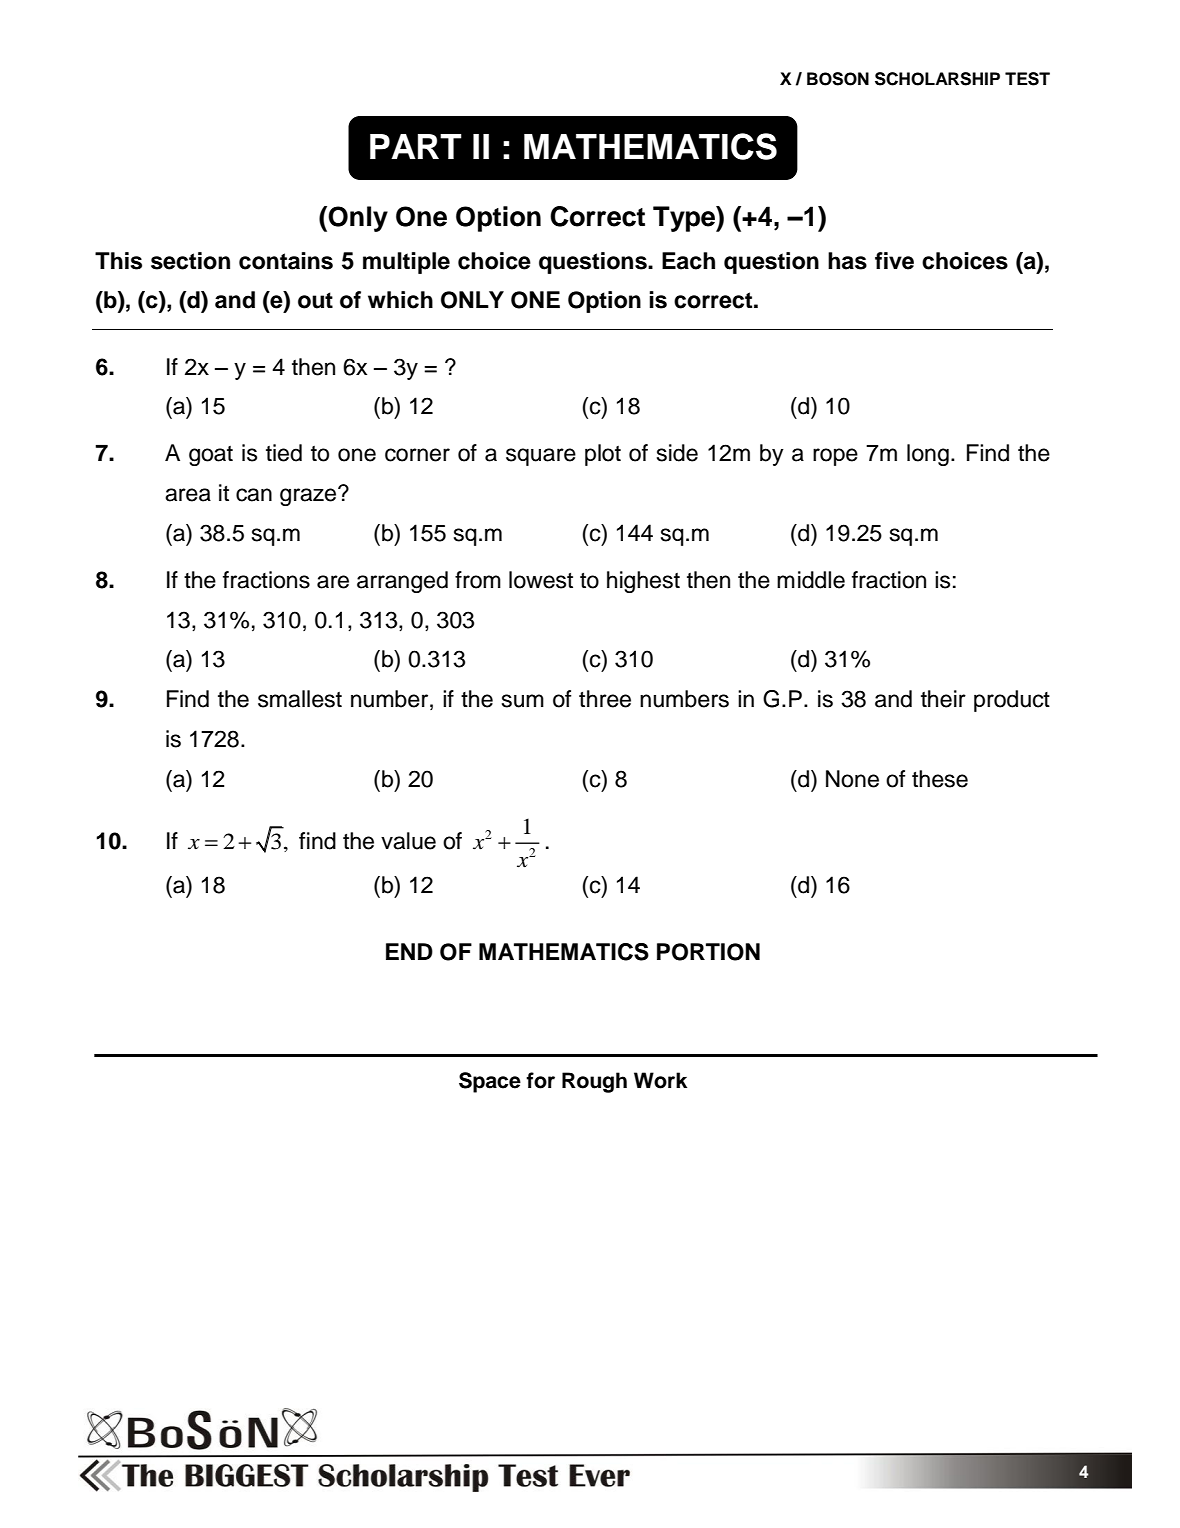 This document has height=1528, width=1180. What do you see at coordinates (838, 79) in the document?
I see `BOSON` at bounding box center [838, 79].
